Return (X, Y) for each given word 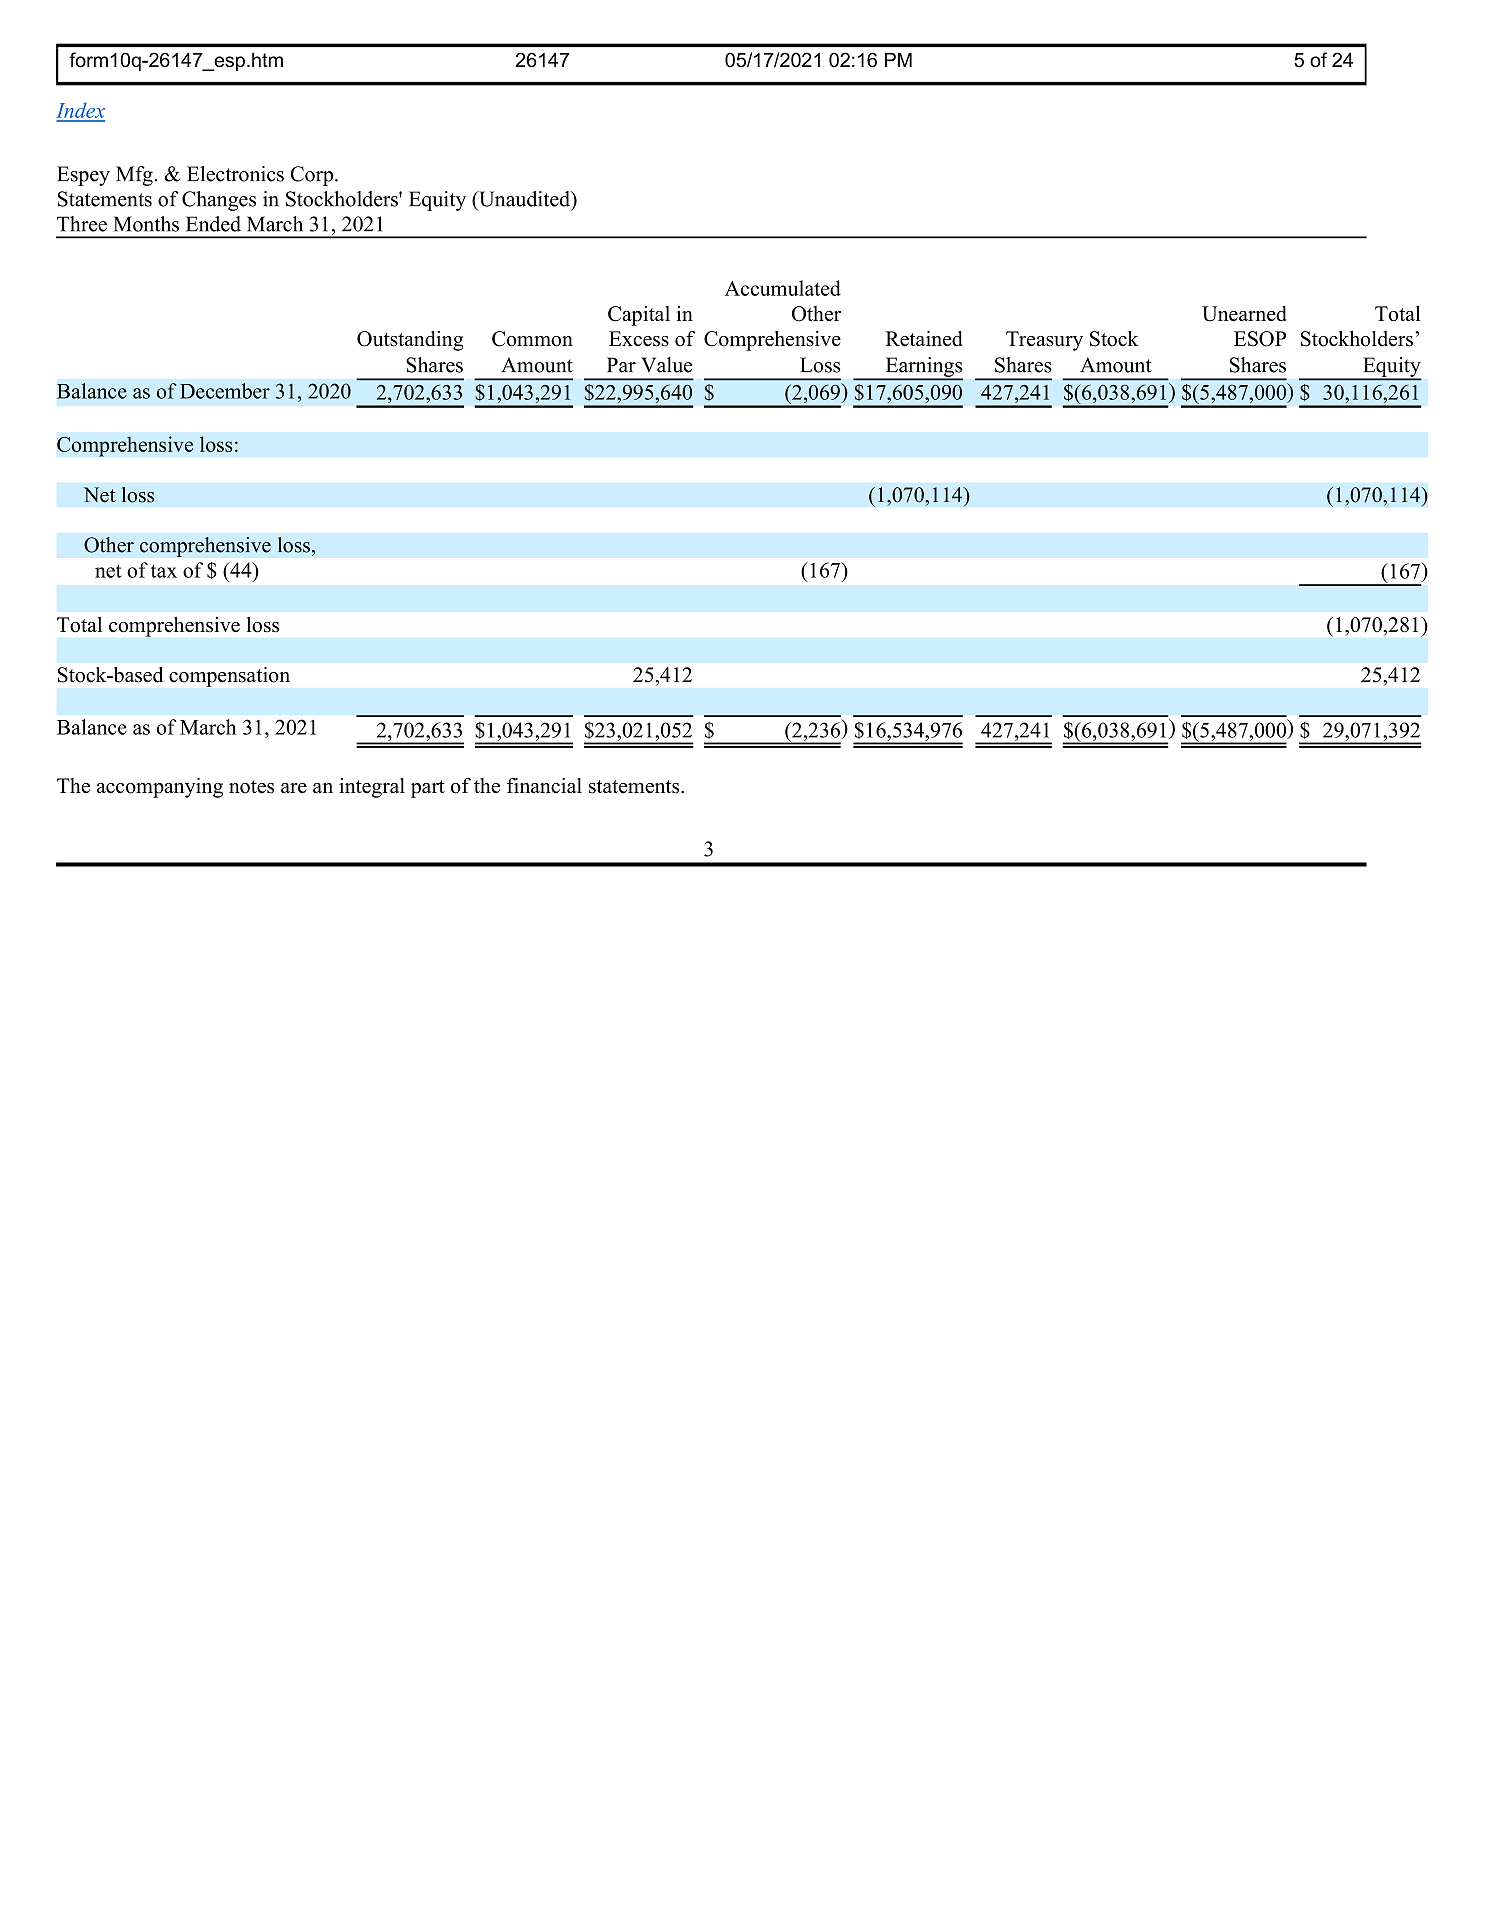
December (225, 391)
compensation (229, 677)
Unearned (1244, 314)
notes (251, 787)
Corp (313, 176)
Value (666, 365)
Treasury (1044, 341)
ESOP (1260, 339)
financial (544, 786)
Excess (639, 339)
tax (164, 571)
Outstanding (410, 341)
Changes (219, 201)
